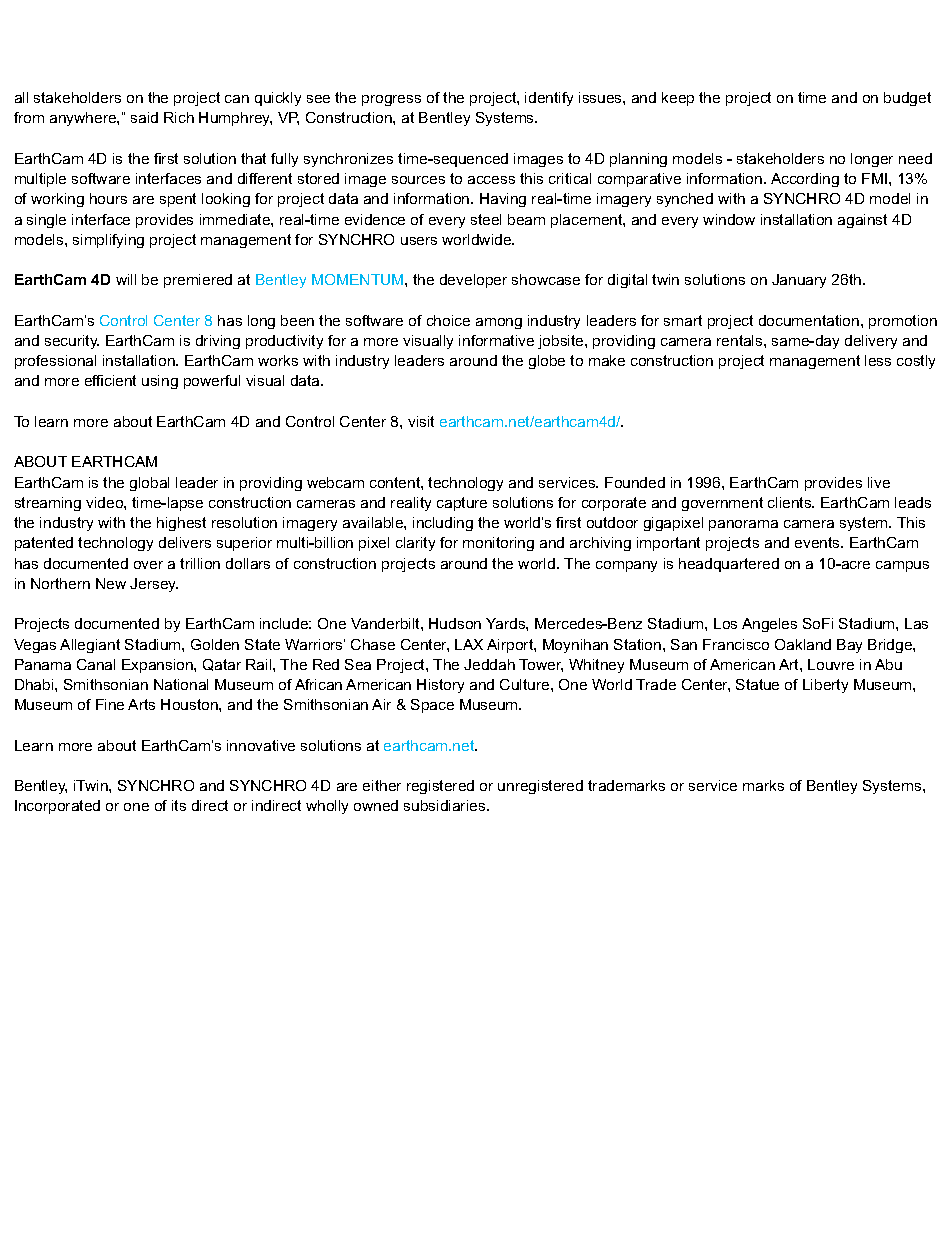 This document has height=1233, width=952. What do you see at coordinates (90, 646) in the document?
I see `Allegiant` at bounding box center [90, 646].
